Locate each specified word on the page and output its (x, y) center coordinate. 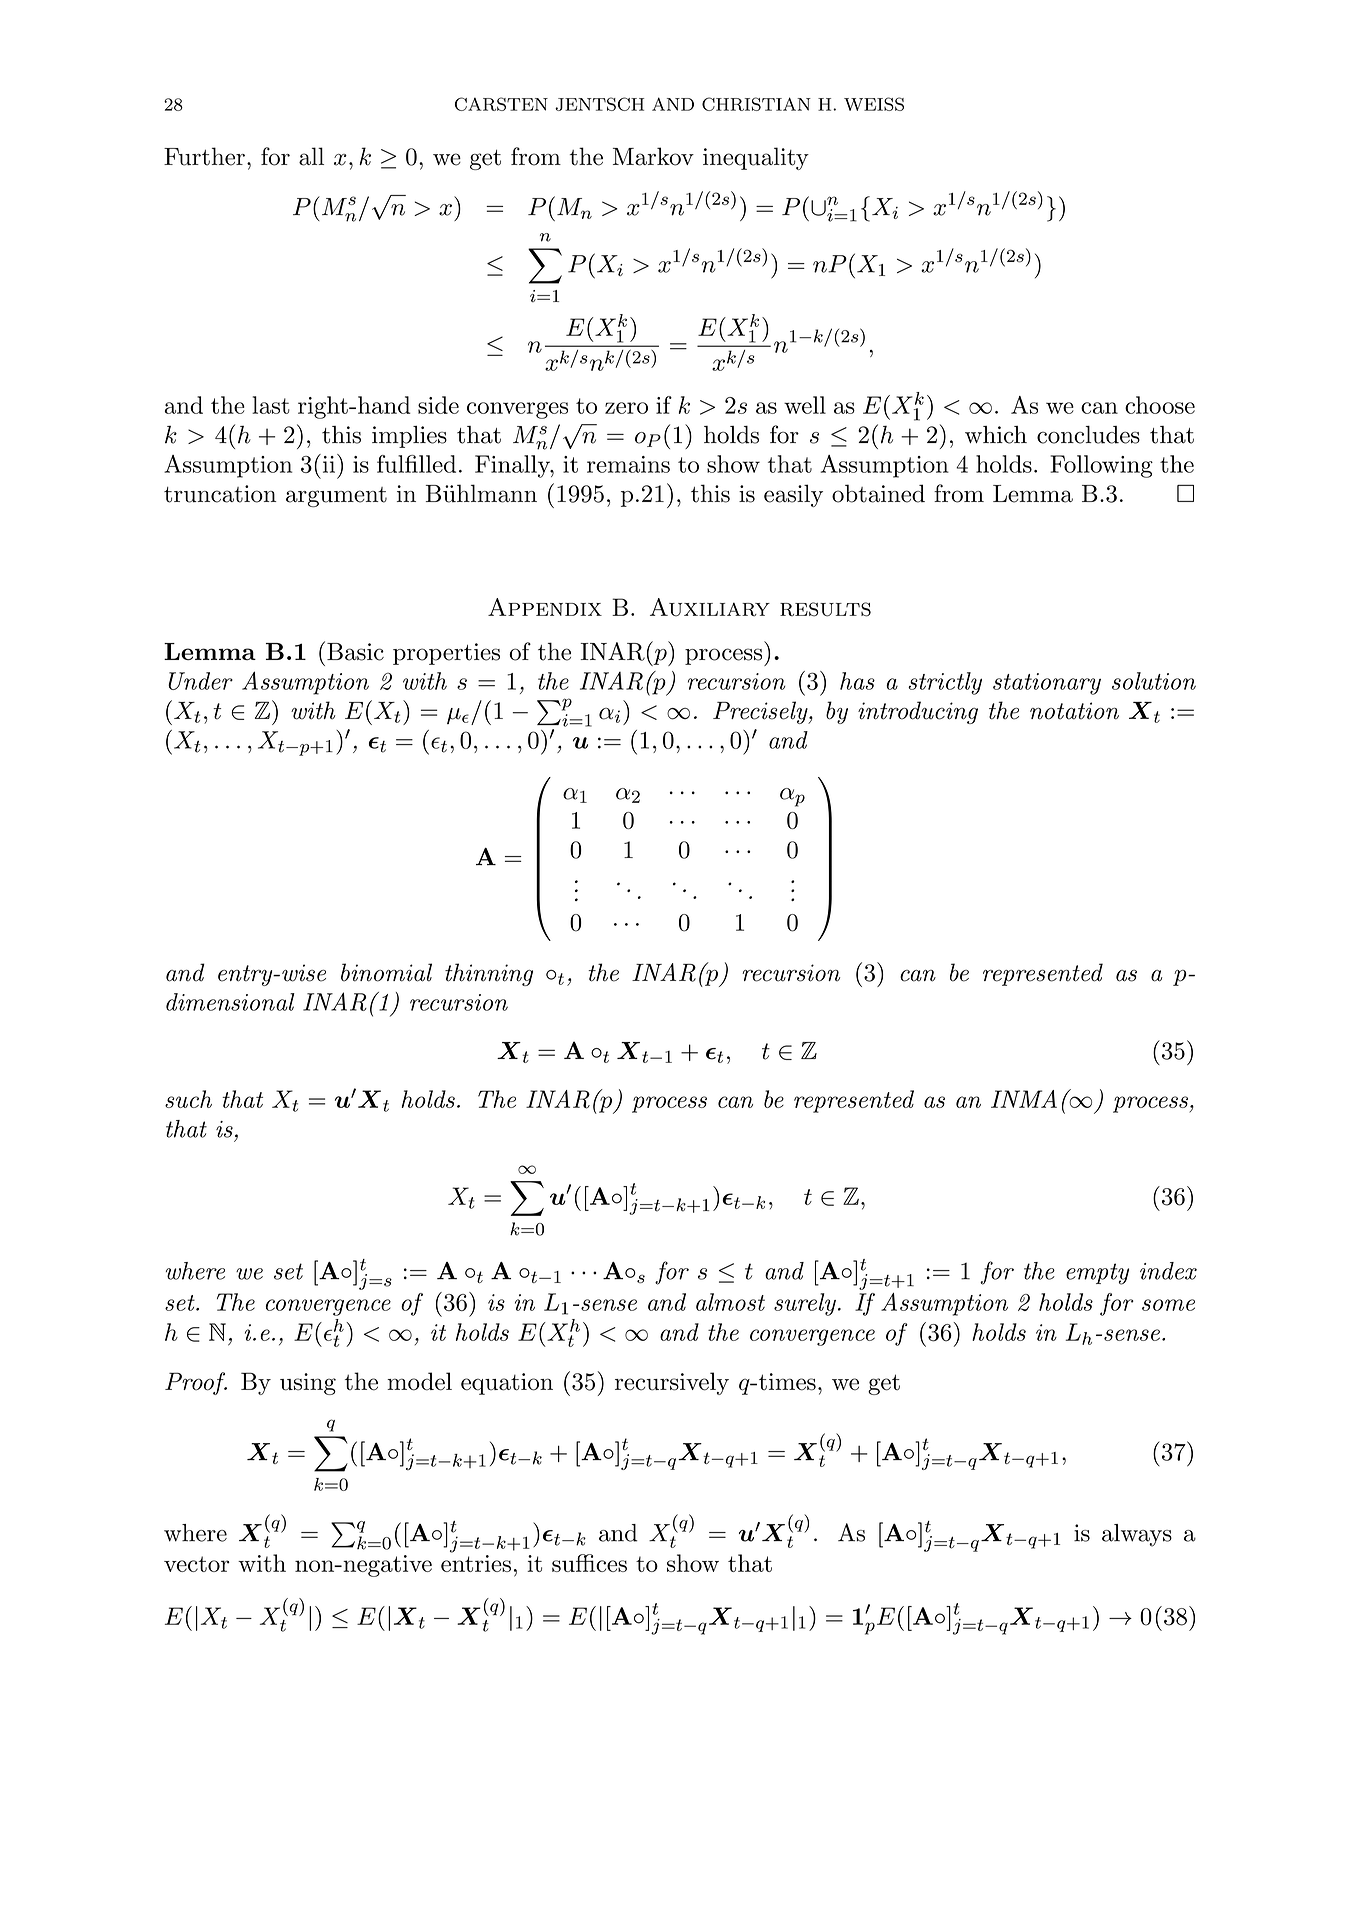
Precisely (761, 712)
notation (1074, 711)
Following (1101, 466)
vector (197, 1564)
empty (1097, 1274)
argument (336, 497)
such (188, 1099)
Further (204, 156)
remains (628, 464)
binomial (386, 972)
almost (730, 1302)
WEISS (874, 104)
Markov (653, 156)
